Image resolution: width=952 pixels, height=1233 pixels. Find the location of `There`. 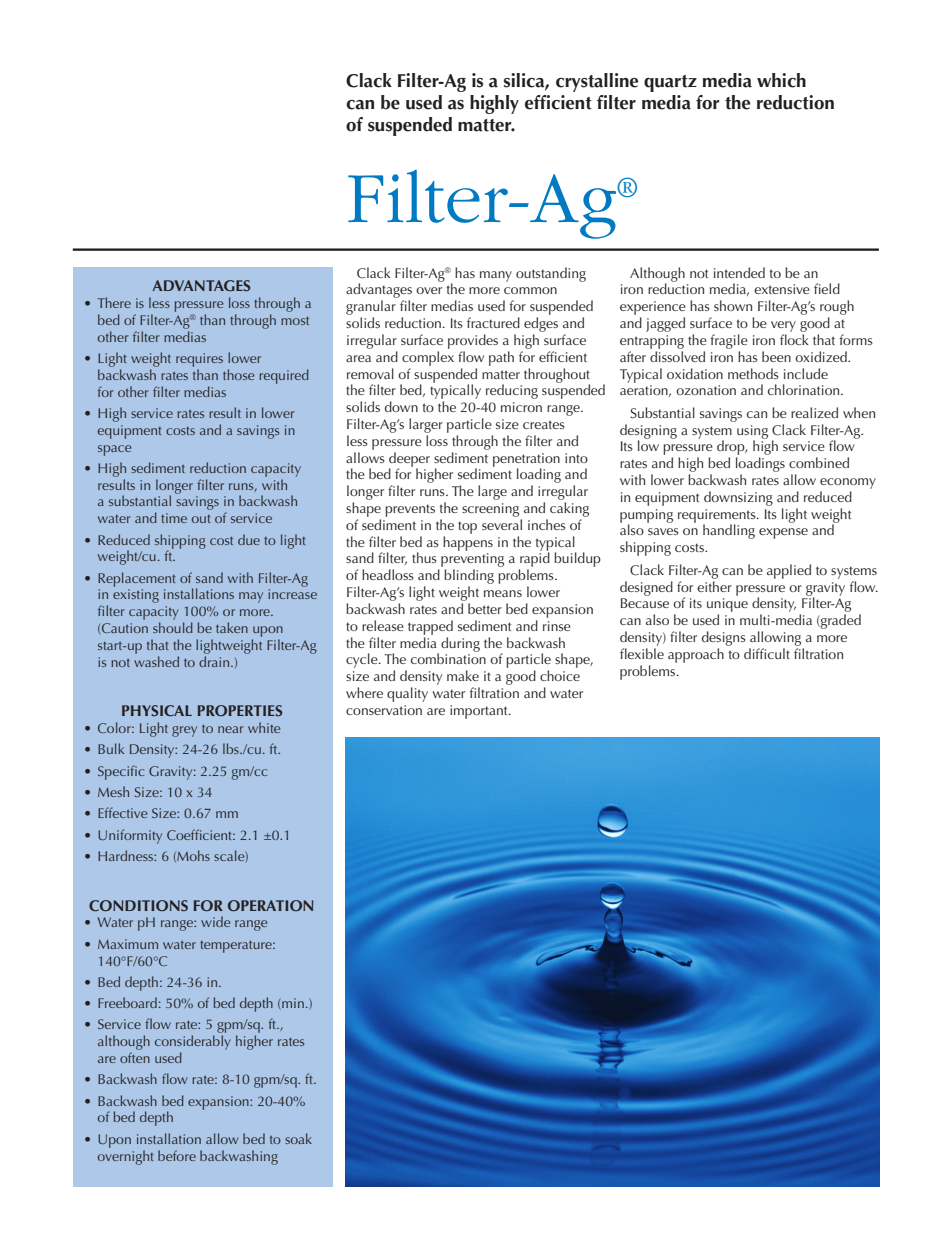

There is located at coordinates (114, 302).
